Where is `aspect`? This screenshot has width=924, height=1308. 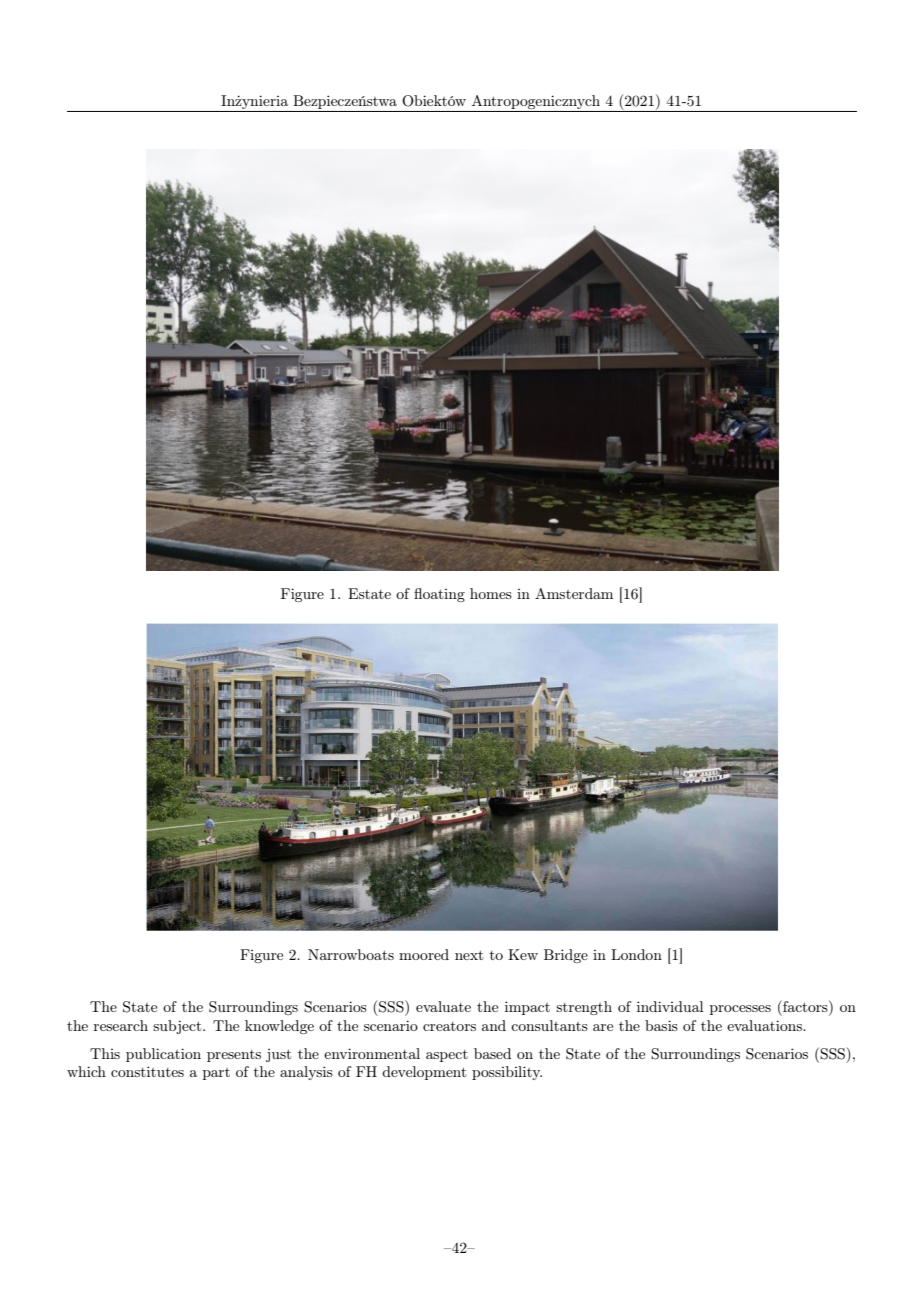
aspect is located at coordinates (447, 1056).
